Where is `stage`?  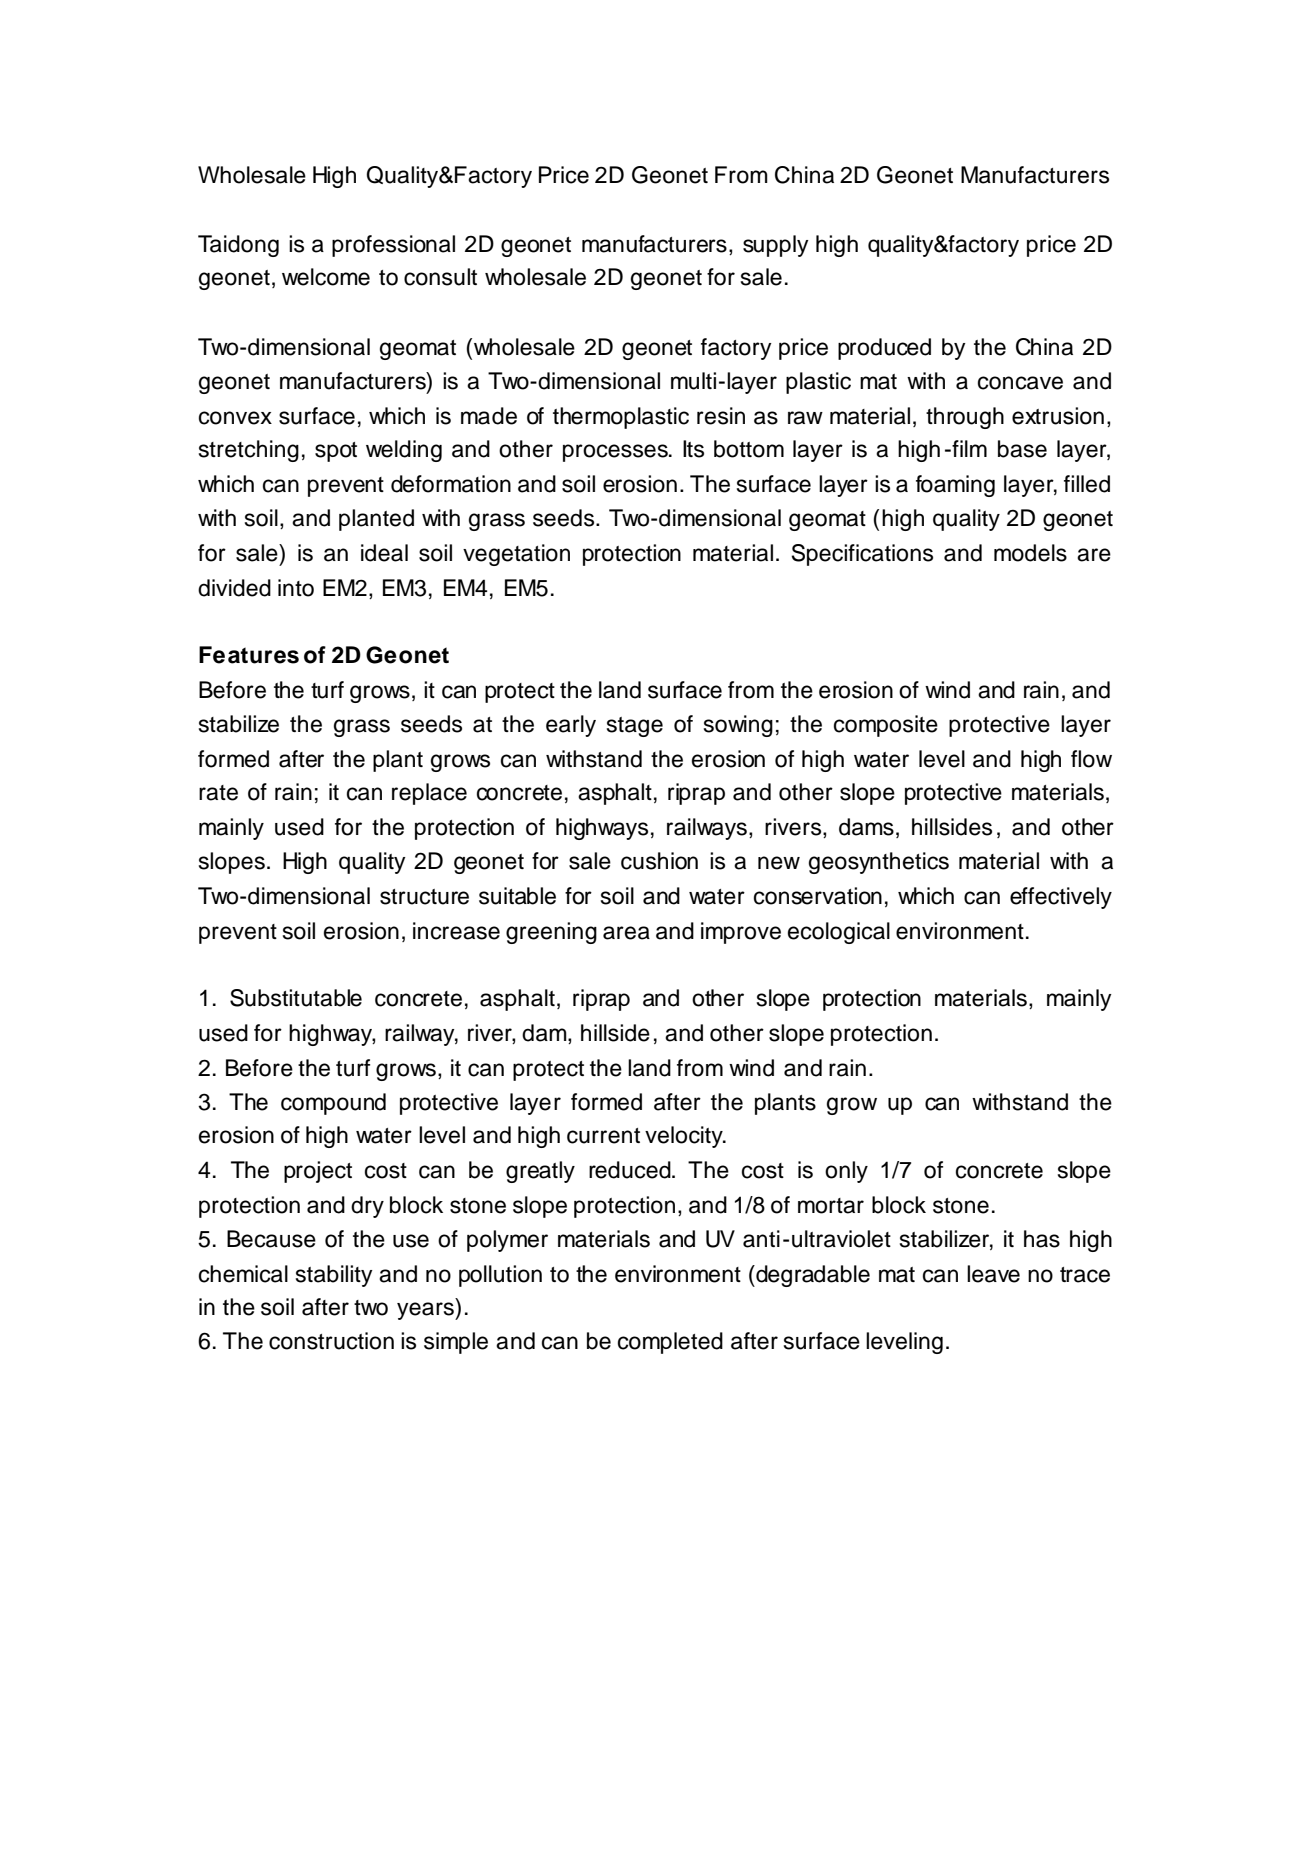
stage is located at coordinates (635, 727).
